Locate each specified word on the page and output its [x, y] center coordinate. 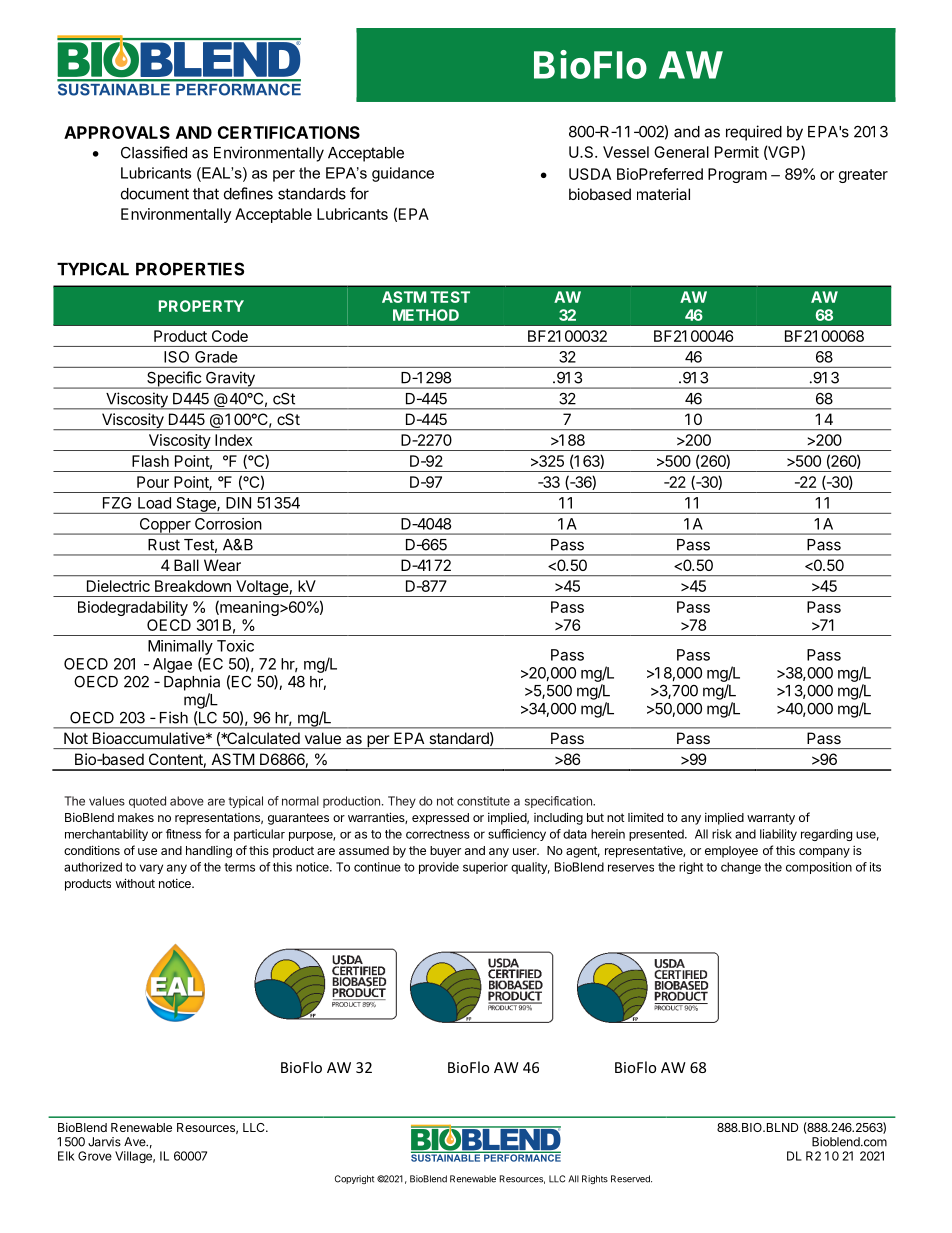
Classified [154, 152]
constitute [483, 801]
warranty [771, 819]
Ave [136, 1142]
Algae [172, 665]
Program [737, 175]
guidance [403, 174]
